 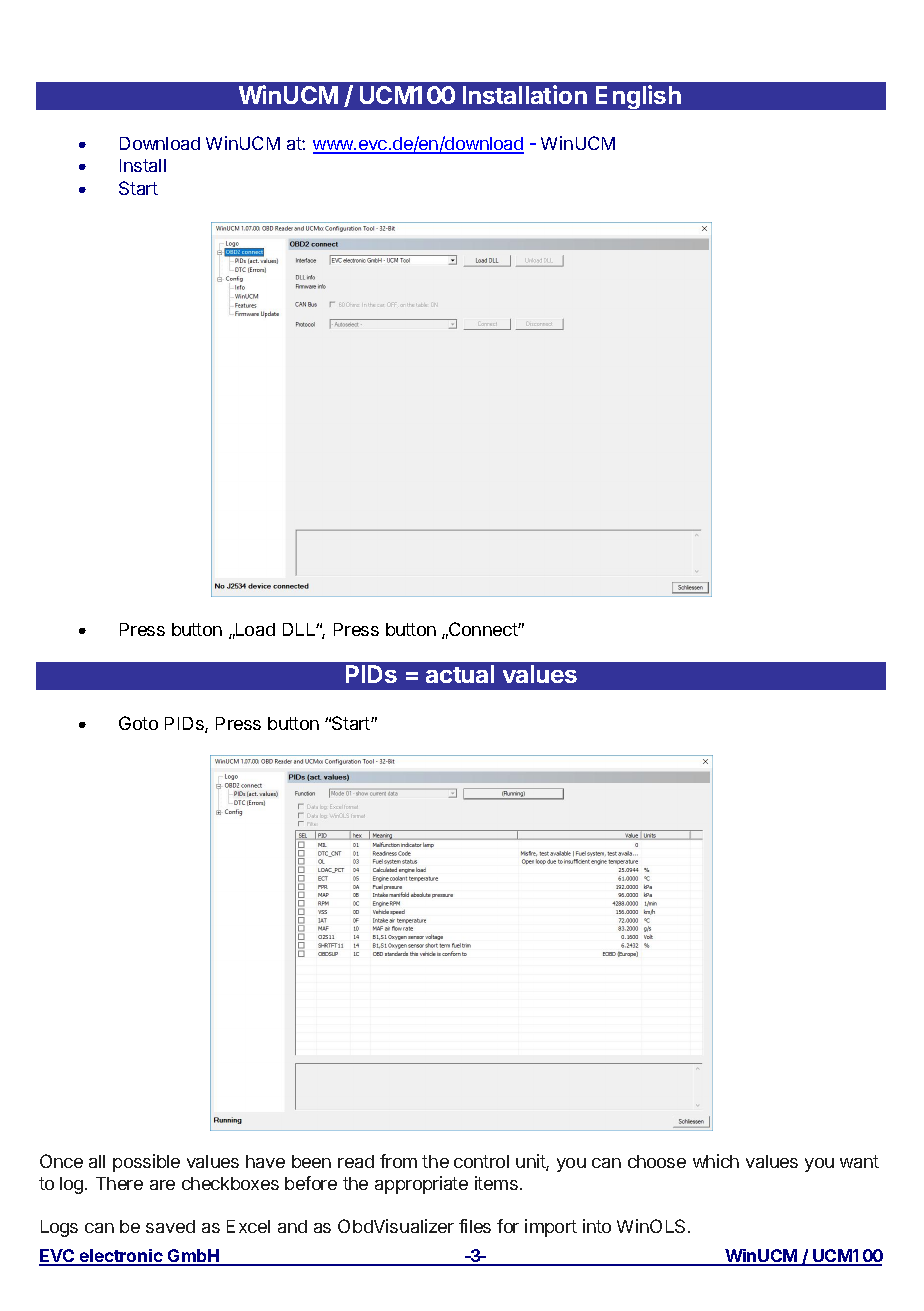 What do you see at coordinates (657, 1161) in the document?
I see `choose` at bounding box center [657, 1161].
